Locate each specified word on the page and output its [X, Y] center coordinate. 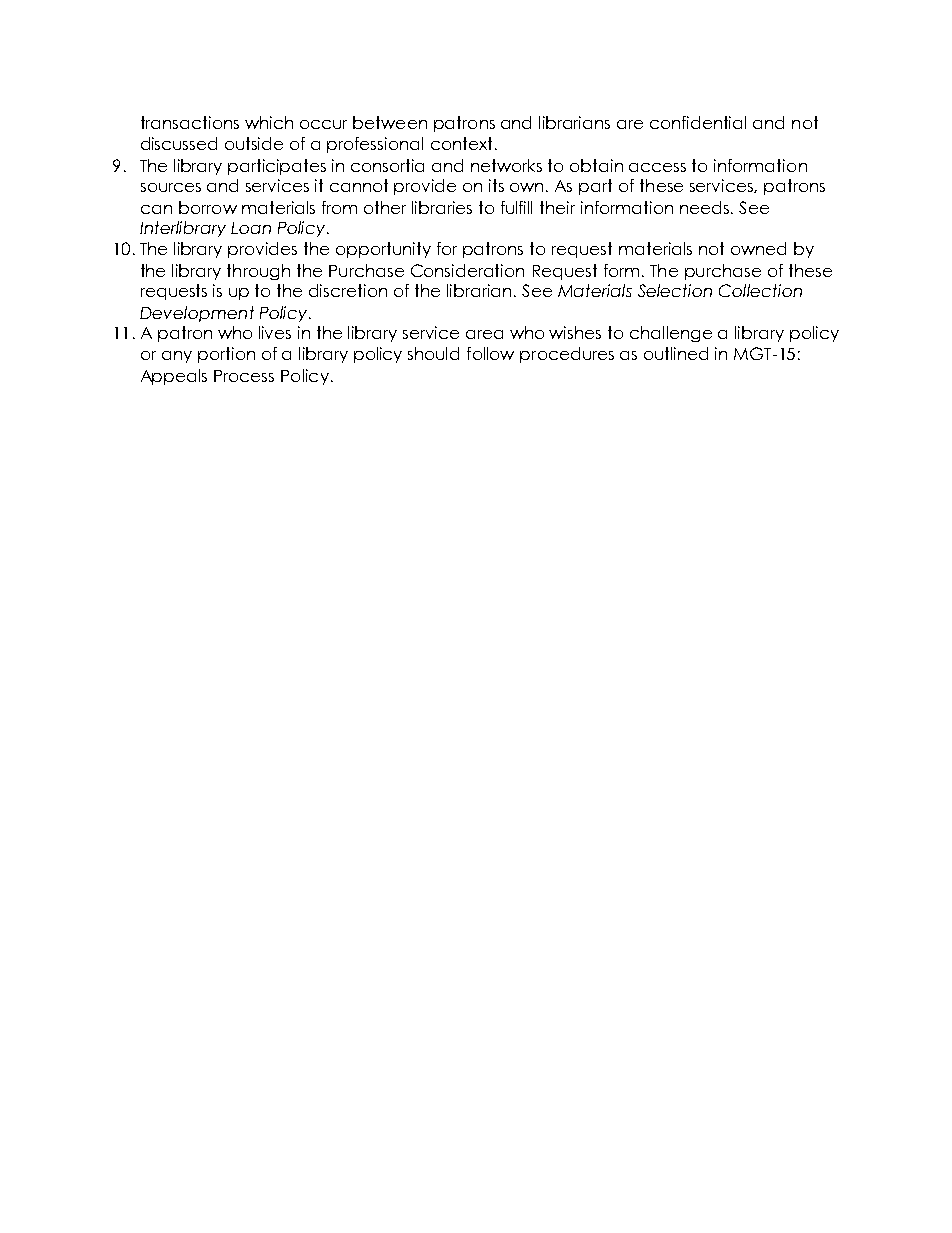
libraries [442, 207]
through [258, 272]
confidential [698, 122]
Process [244, 376]
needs [706, 207]
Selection [675, 290]
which [269, 122]
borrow [208, 207]
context [461, 143]
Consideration [467, 270]
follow [490, 353]
